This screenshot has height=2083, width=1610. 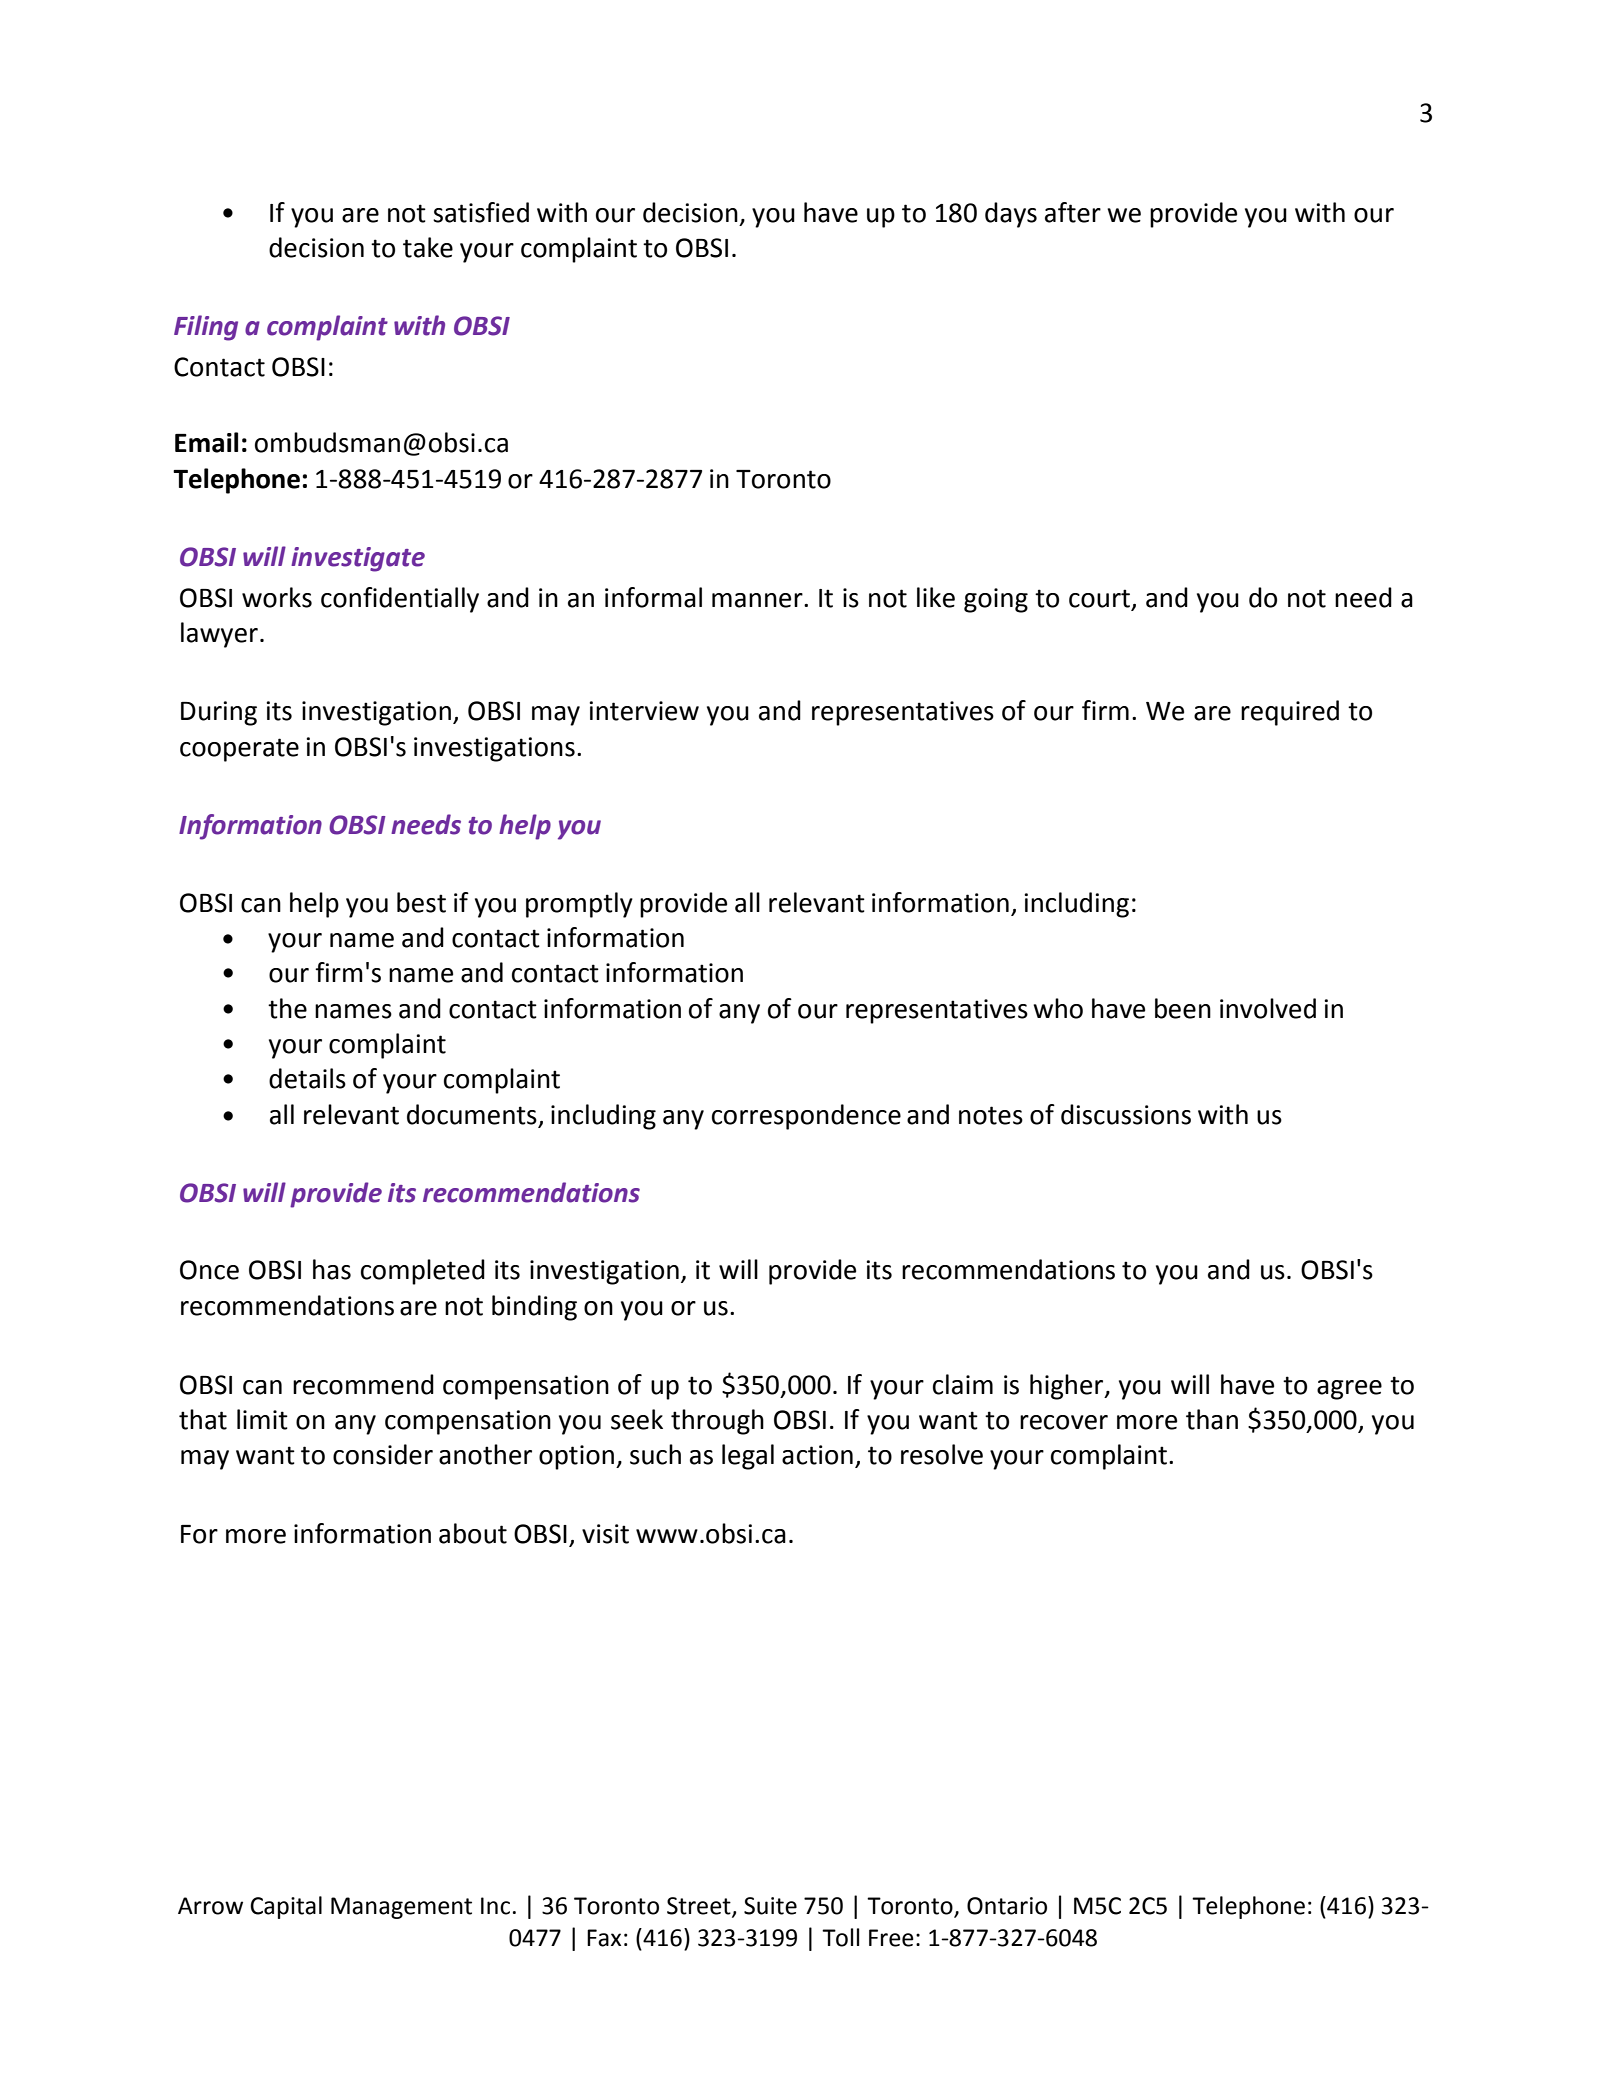 What do you see at coordinates (1073, 212) in the screenshot?
I see `after` at bounding box center [1073, 212].
